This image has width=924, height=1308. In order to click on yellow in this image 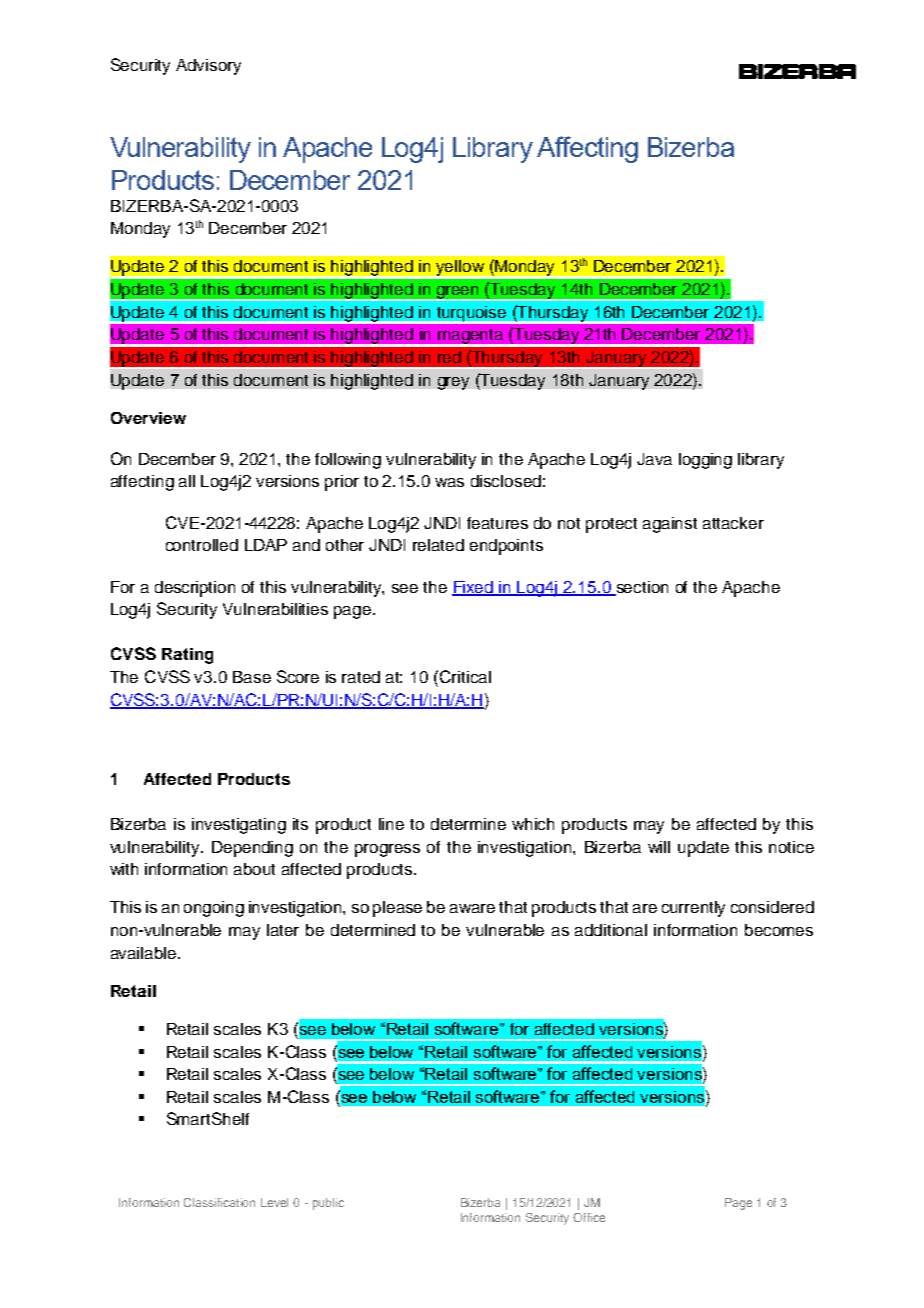, I will do `click(460, 269)`.
